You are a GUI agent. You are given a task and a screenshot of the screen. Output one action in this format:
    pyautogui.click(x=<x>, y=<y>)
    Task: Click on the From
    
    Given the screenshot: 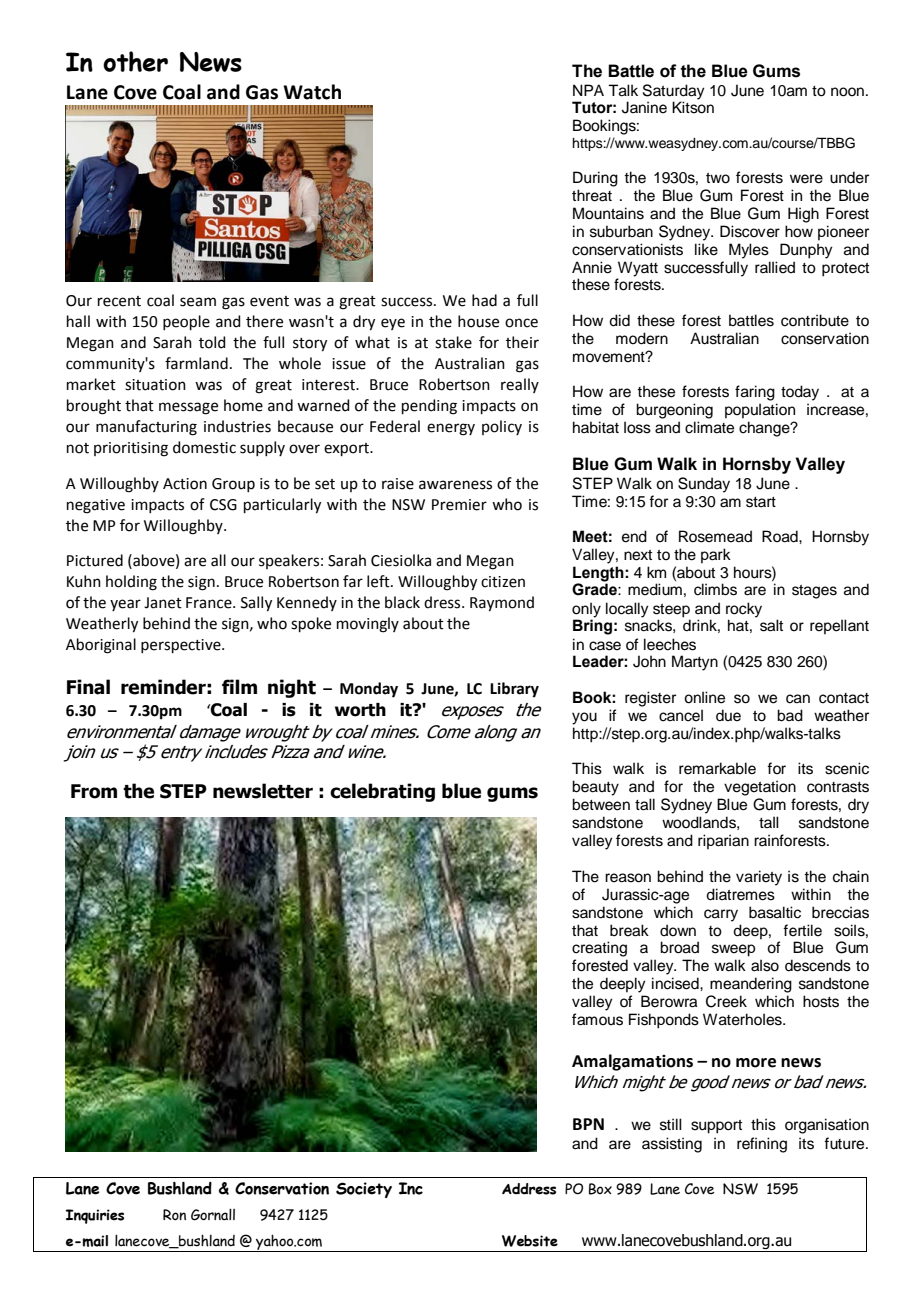 What is the action you would take?
    pyautogui.click(x=94, y=791)
